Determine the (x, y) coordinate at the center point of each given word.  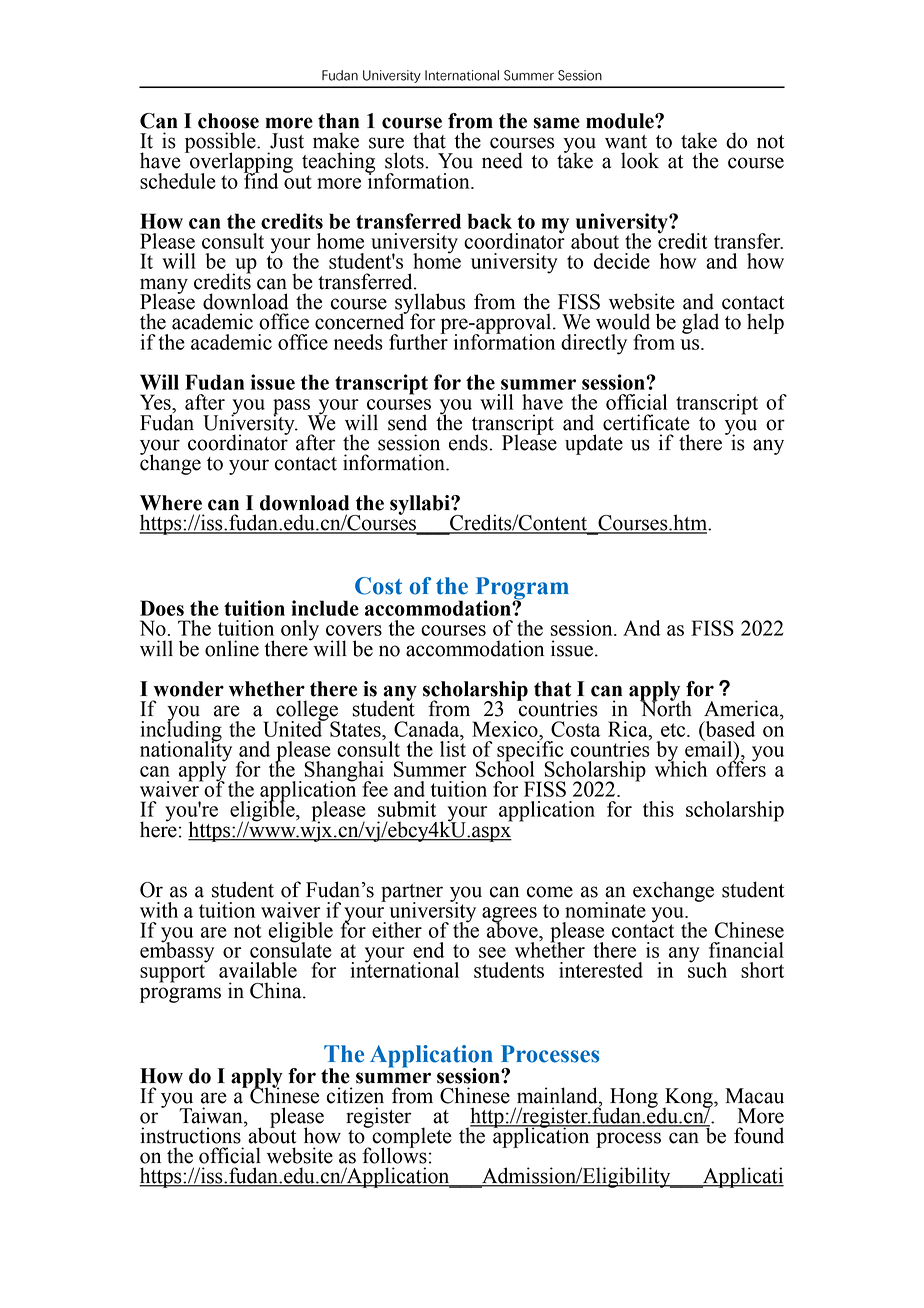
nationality (186, 751)
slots (405, 160)
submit (407, 809)
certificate (646, 422)
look (640, 160)
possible (221, 143)
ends (469, 442)
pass (292, 408)
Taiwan (212, 1115)
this (658, 809)
